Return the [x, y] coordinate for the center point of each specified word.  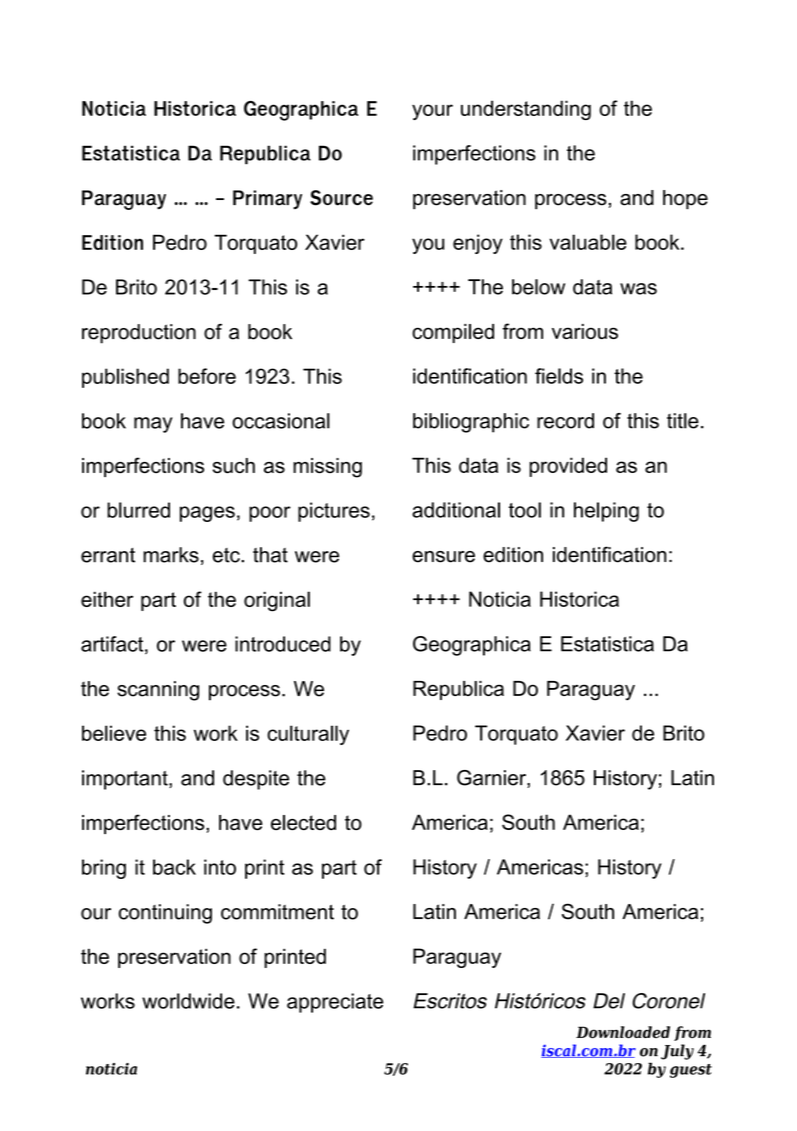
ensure [443, 557]
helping [606, 512]
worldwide [188, 1001]
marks [171, 555]
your [432, 112]
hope [685, 200]
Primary [267, 199]
